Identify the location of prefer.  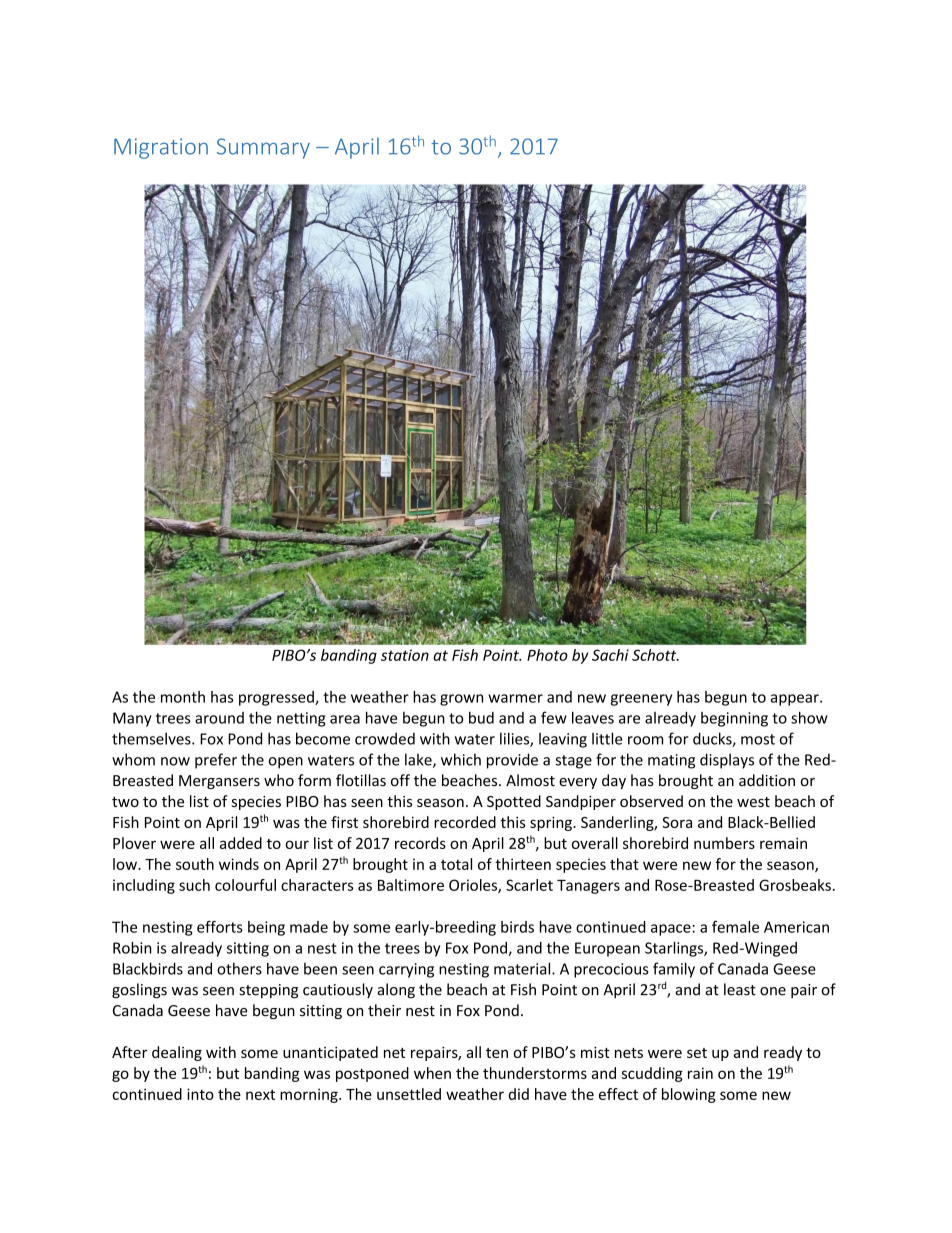
(216, 761).
